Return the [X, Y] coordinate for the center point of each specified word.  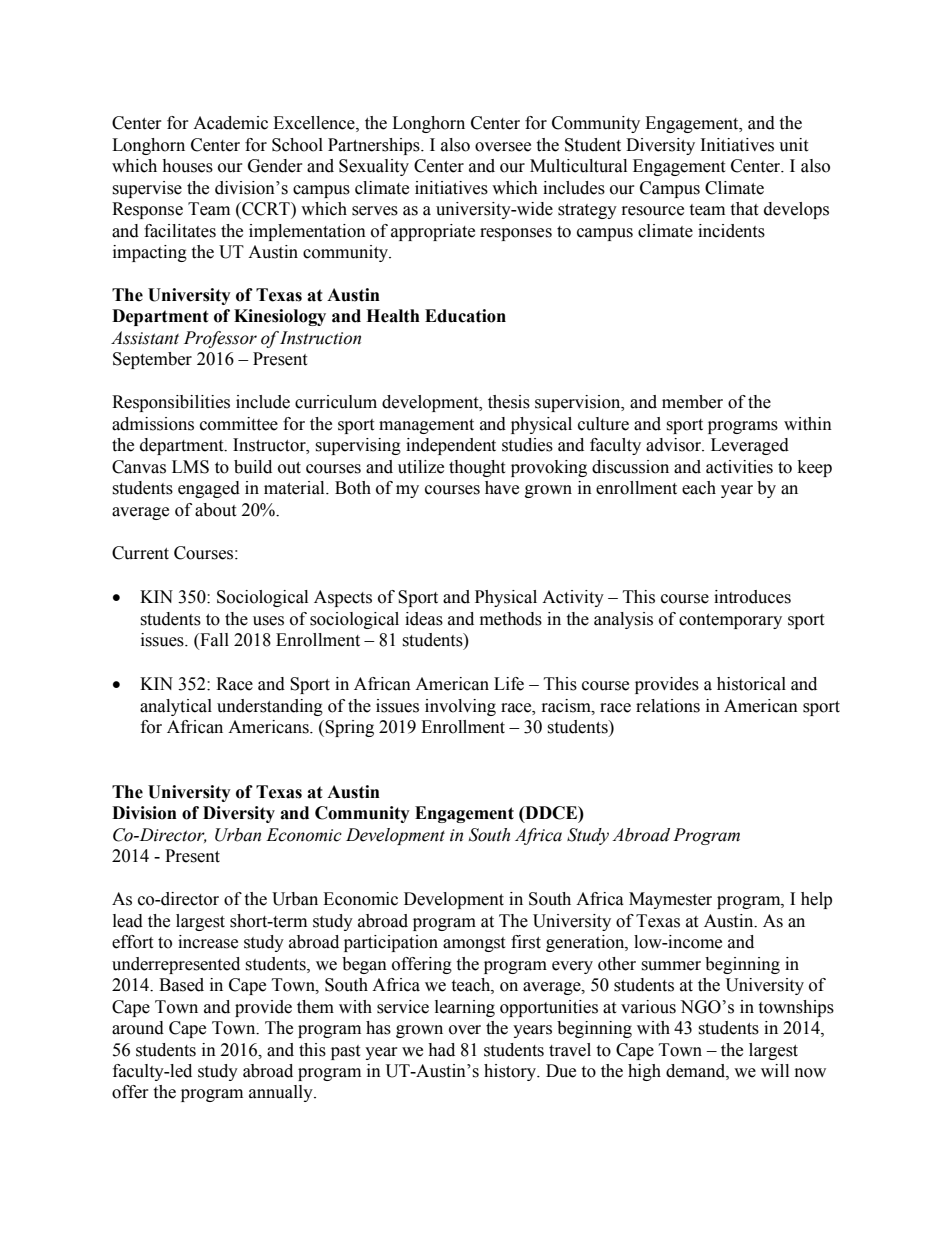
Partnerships [375, 146]
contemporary [730, 621]
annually [282, 1093]
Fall [213, 641]
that [744, 209]
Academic [230, 123]
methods [511, 619]
